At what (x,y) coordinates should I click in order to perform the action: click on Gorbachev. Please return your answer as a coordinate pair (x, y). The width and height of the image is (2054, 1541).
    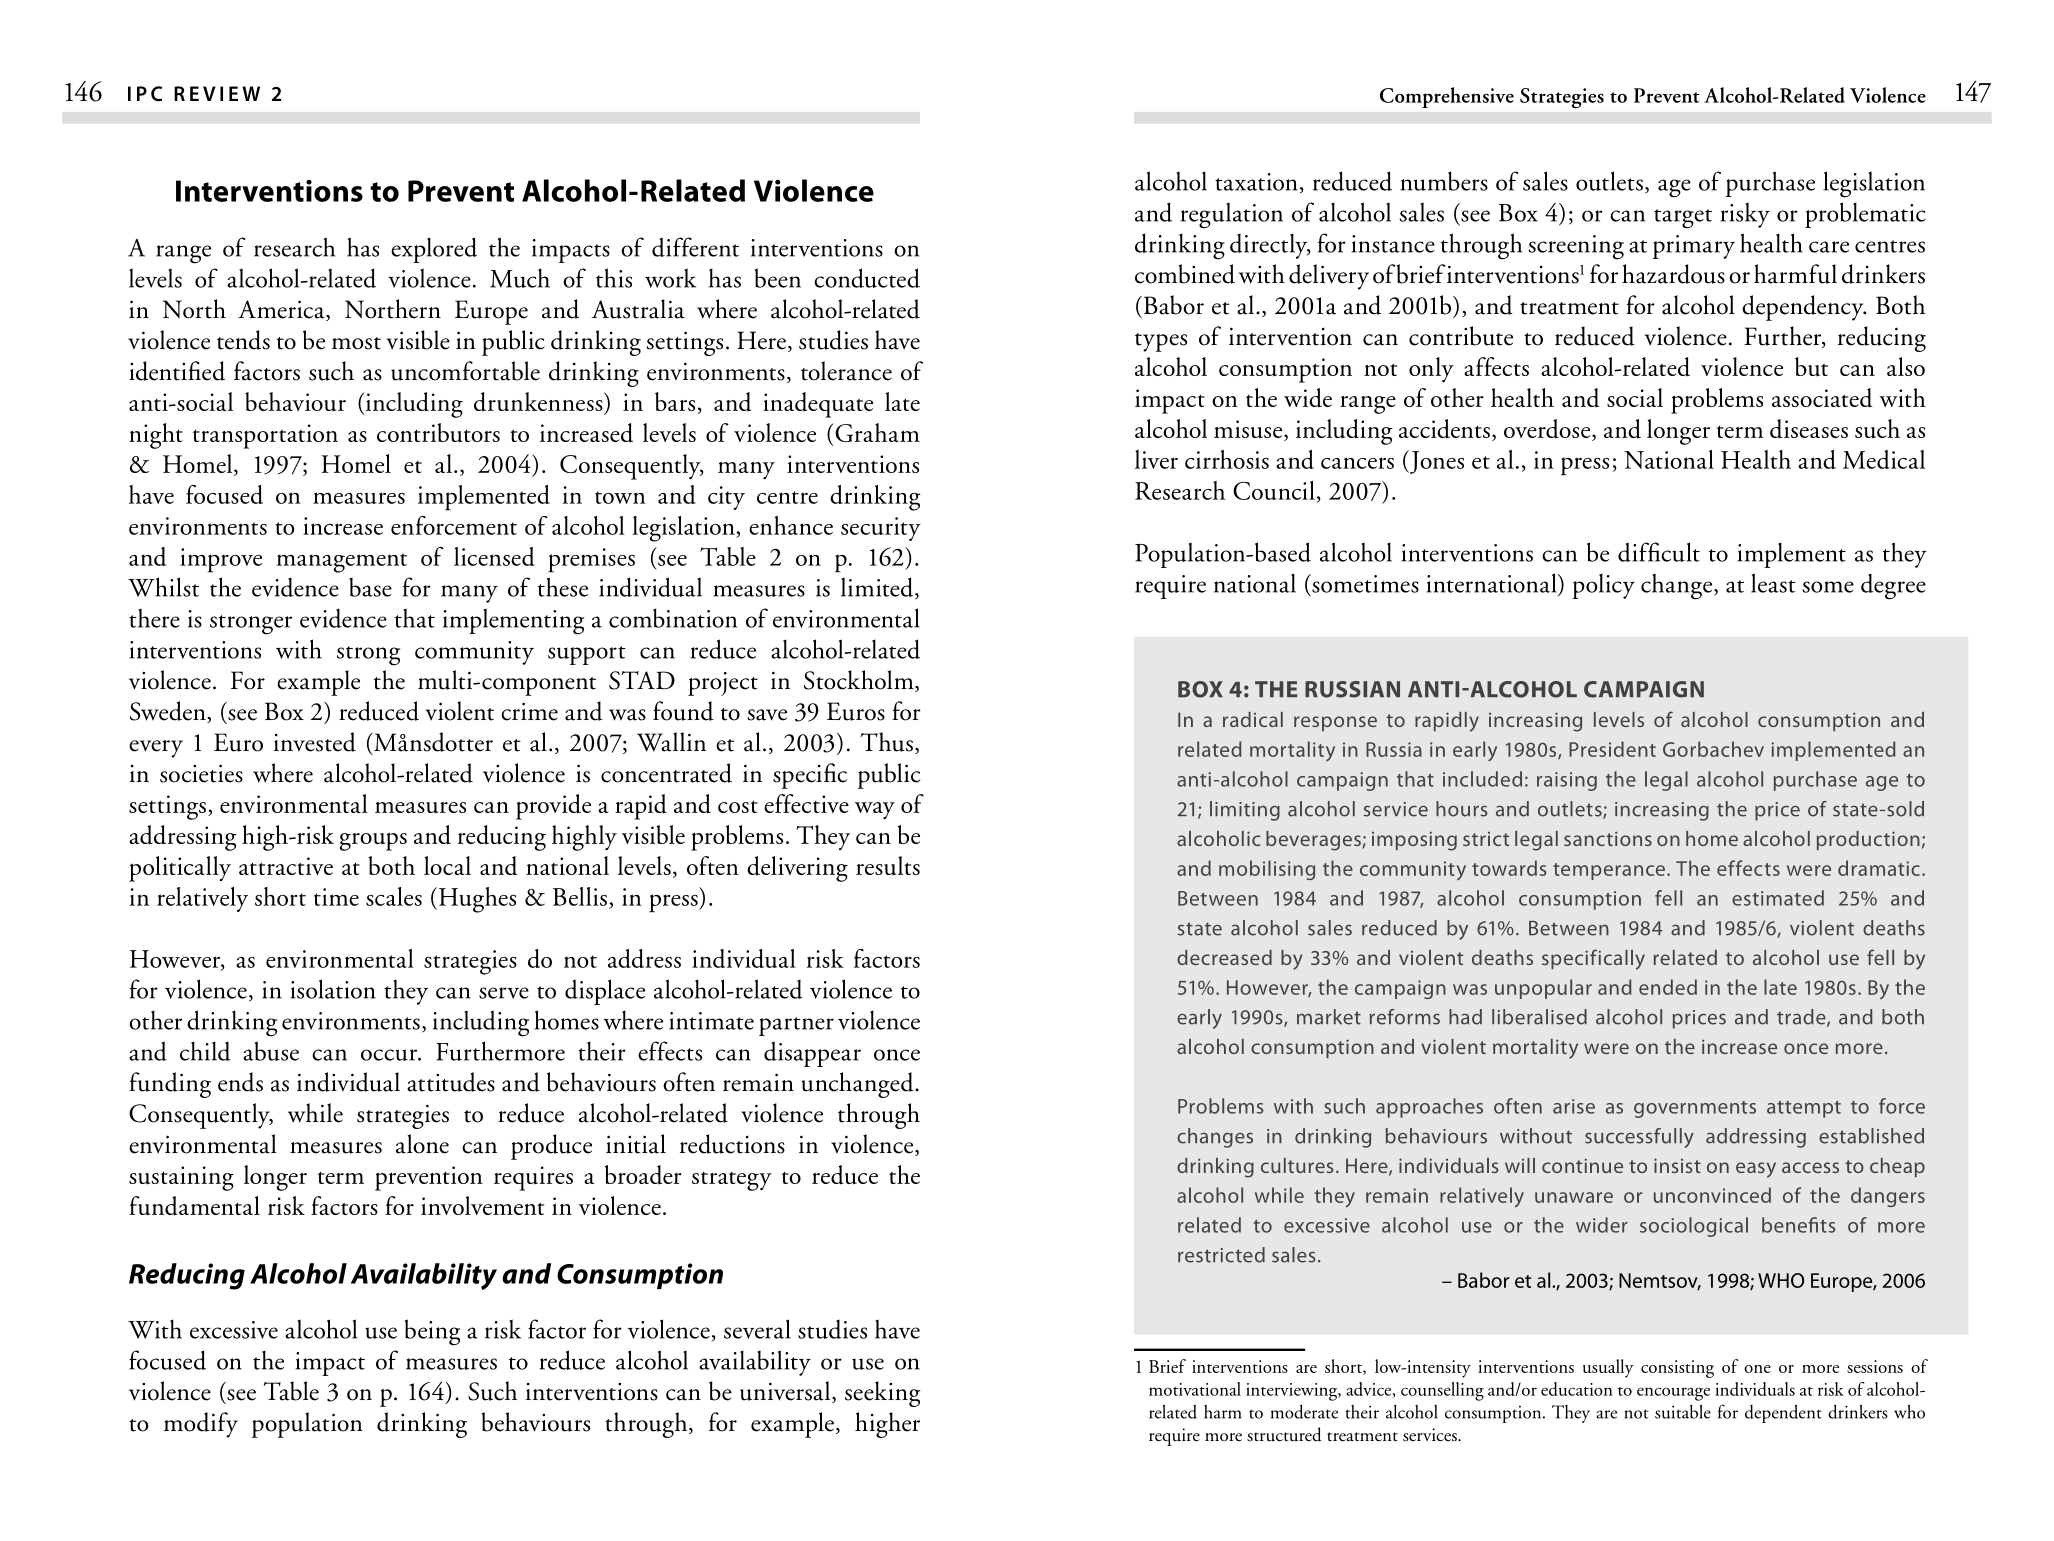
    Looking at the image, I should click on (1713, 749).
